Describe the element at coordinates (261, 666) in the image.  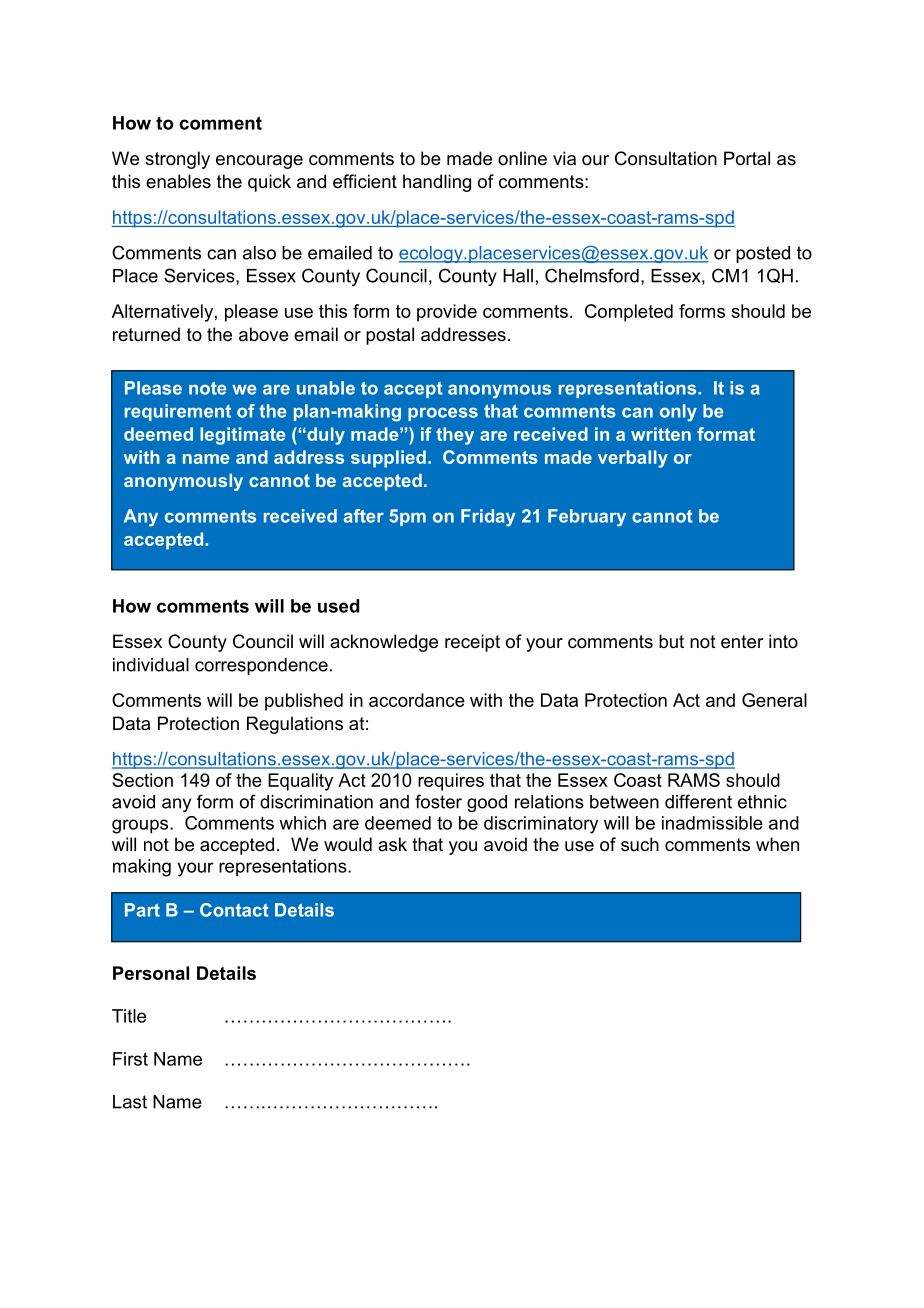
I see `correspondence` at that location.
